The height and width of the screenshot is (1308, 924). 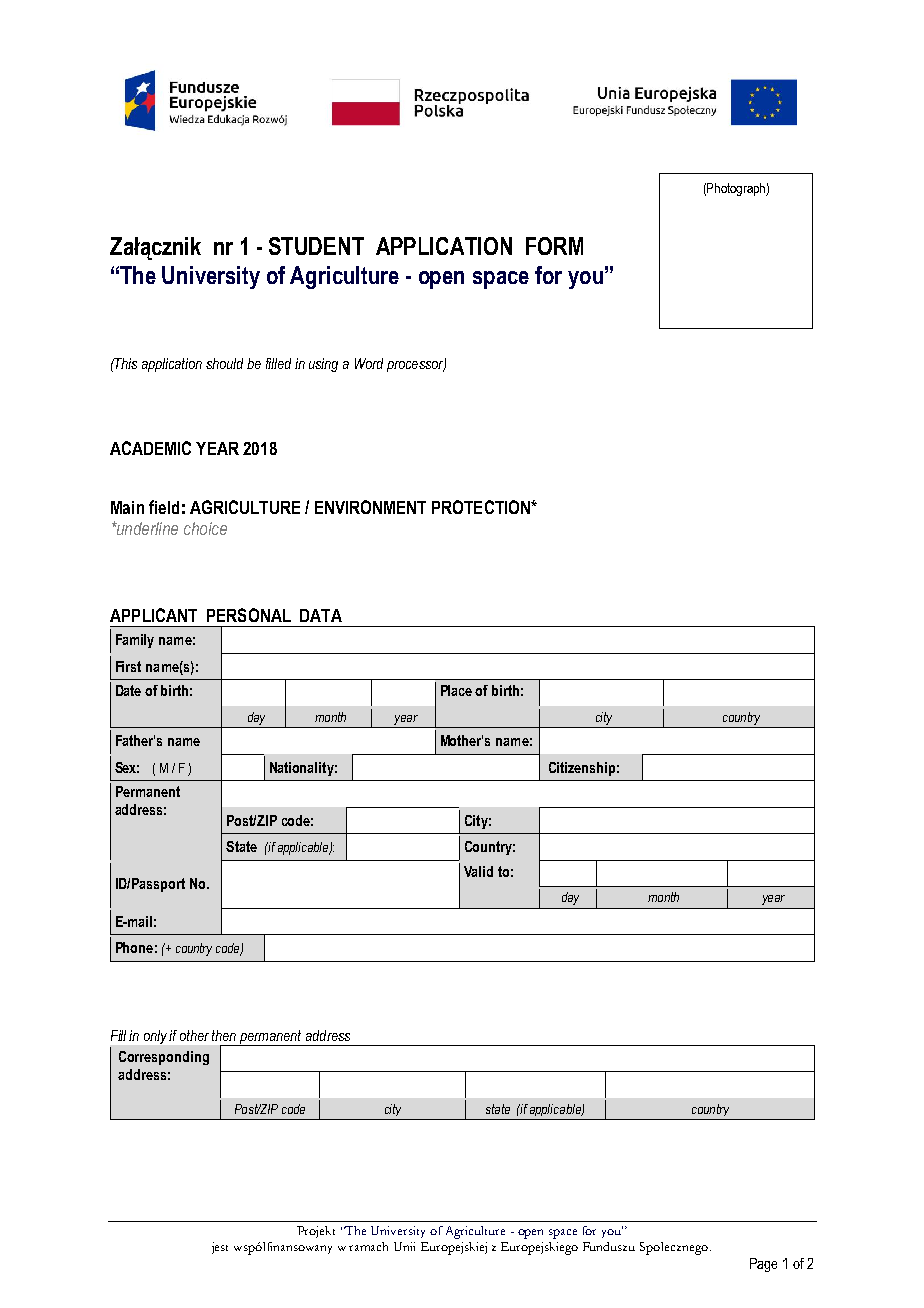 What do you see at coordinates (554, 246) in the screenshot?
I see `FORM` at bounding box center [554, 246].
